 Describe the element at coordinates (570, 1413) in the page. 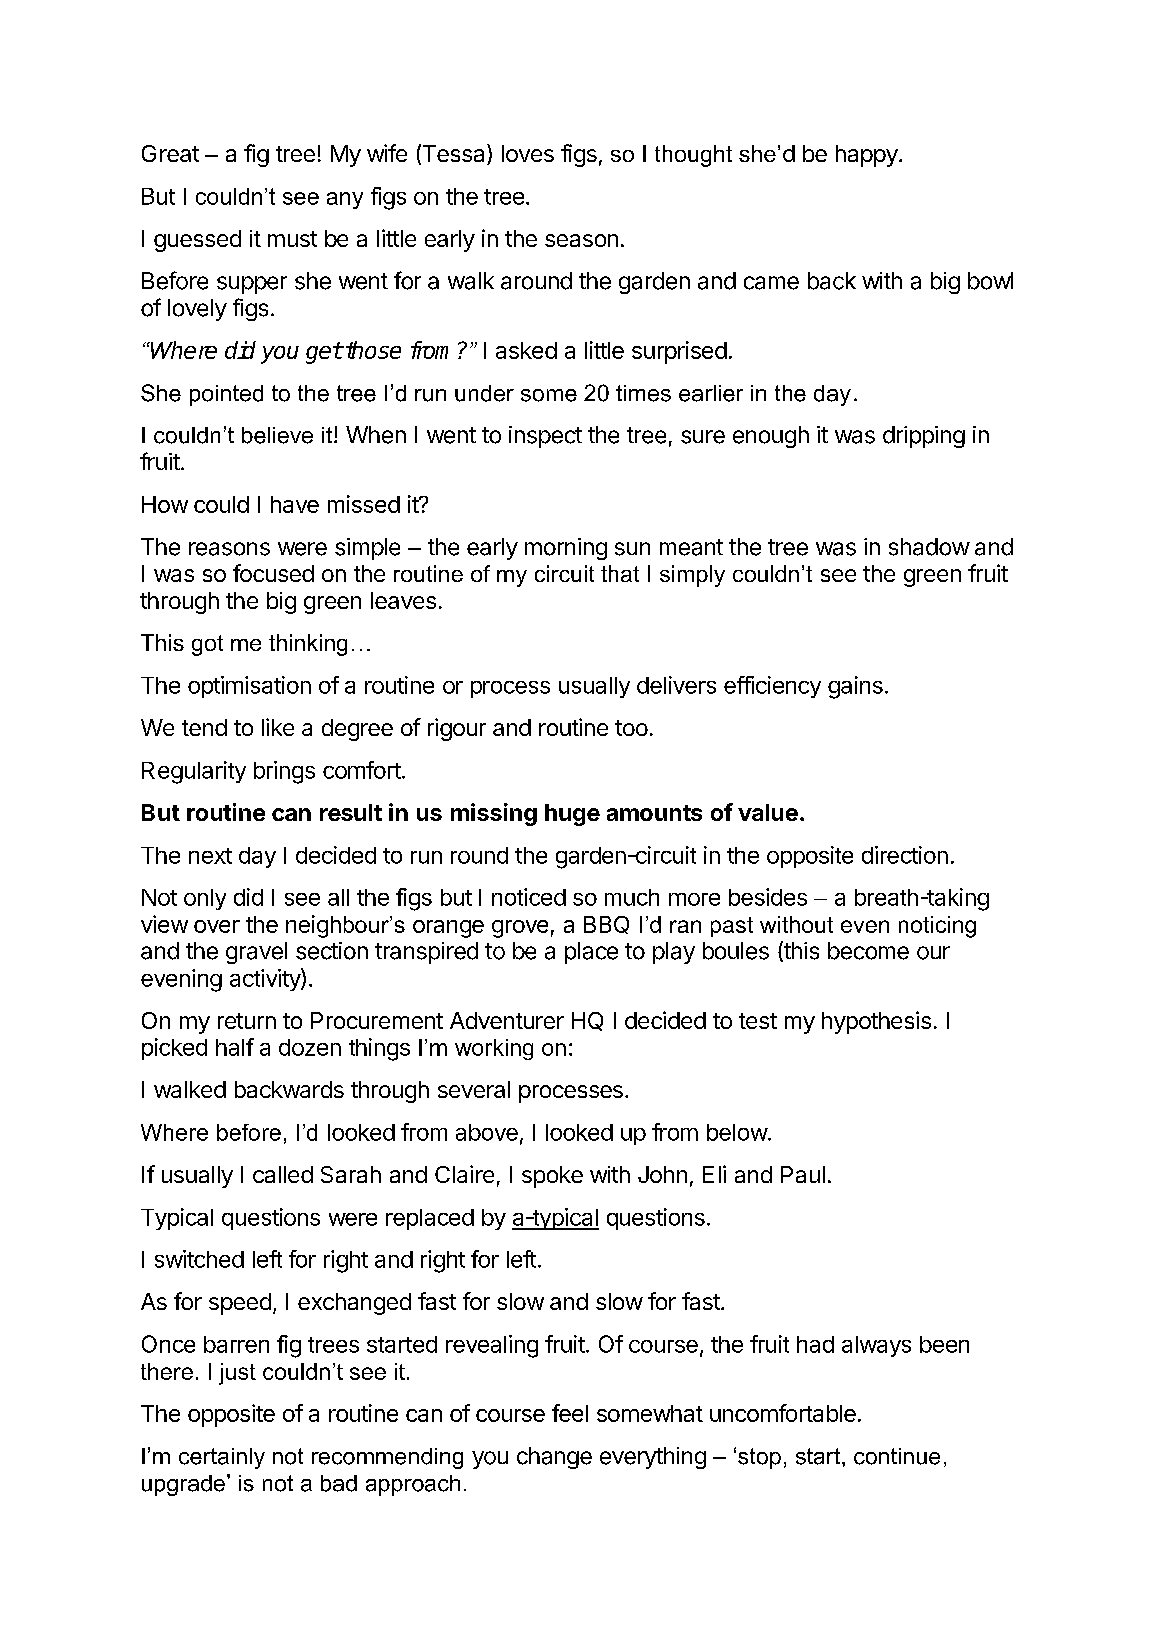

I see `feel` at that location.
